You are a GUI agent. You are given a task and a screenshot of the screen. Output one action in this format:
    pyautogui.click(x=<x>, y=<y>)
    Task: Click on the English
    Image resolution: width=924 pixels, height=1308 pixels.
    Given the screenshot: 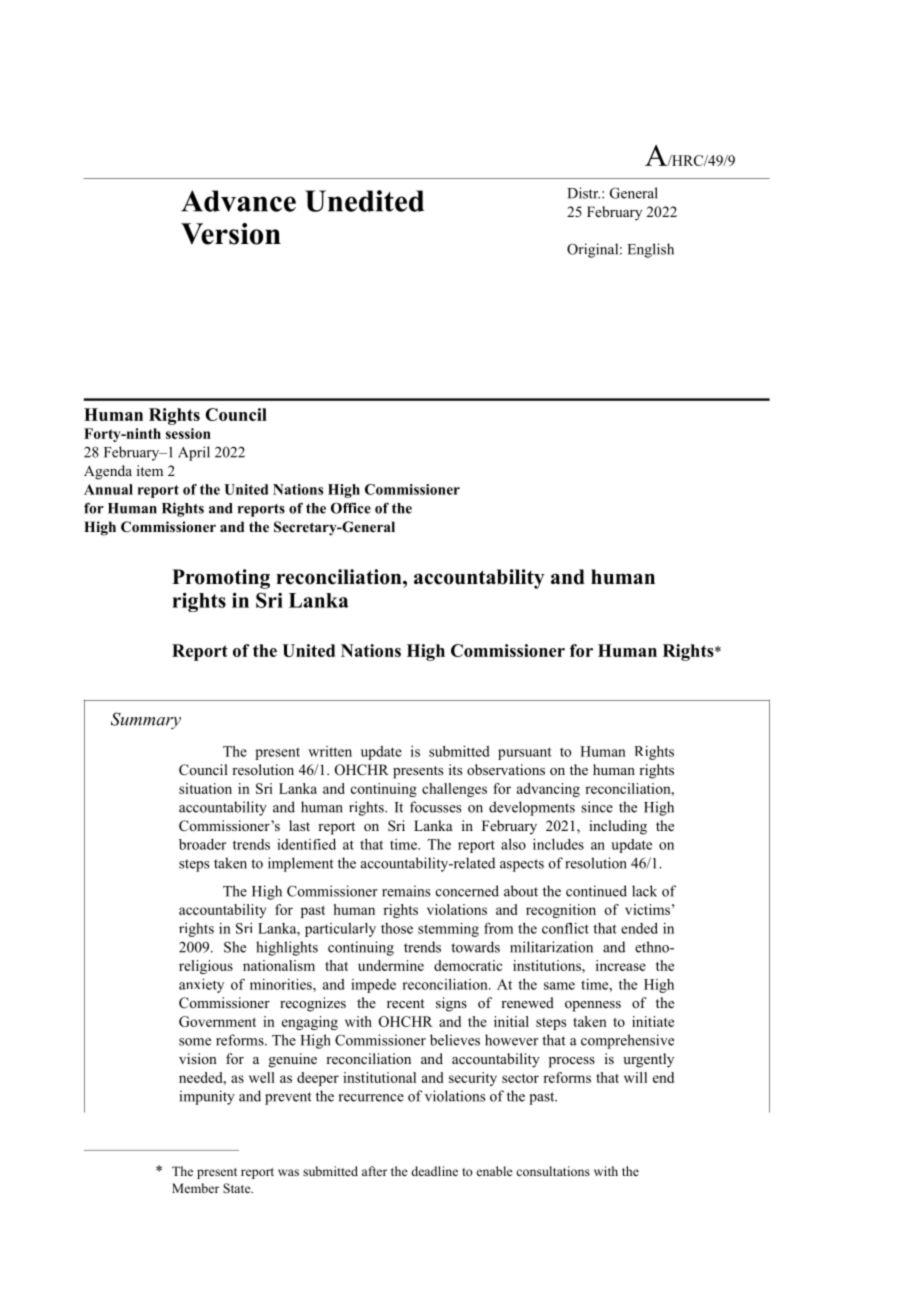 What is the action you would take?
    pyautogui.click(x=651, y=250)
